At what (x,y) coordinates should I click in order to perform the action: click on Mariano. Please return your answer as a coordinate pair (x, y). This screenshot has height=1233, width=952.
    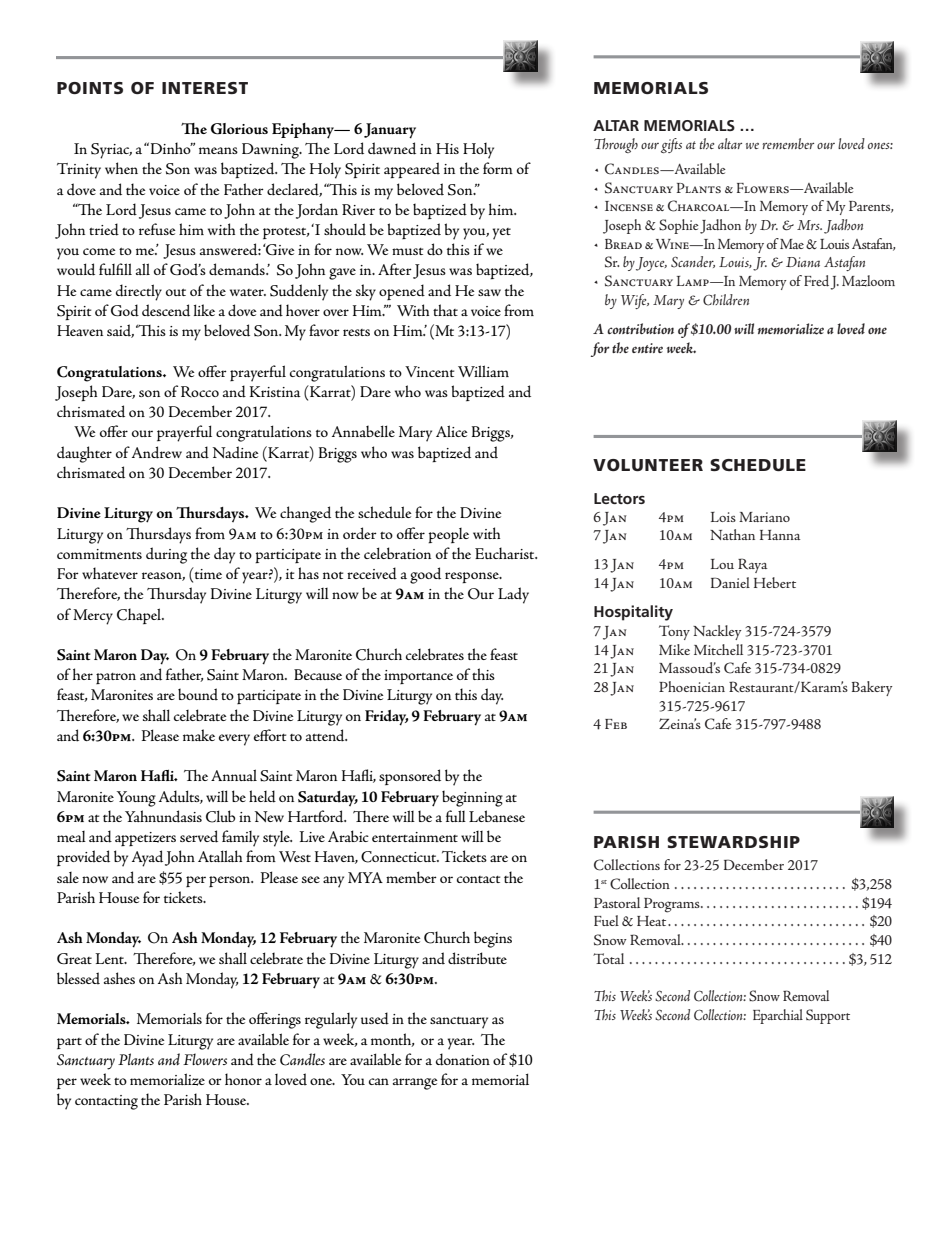
    Looking at the image, I should click on (764, 517).
